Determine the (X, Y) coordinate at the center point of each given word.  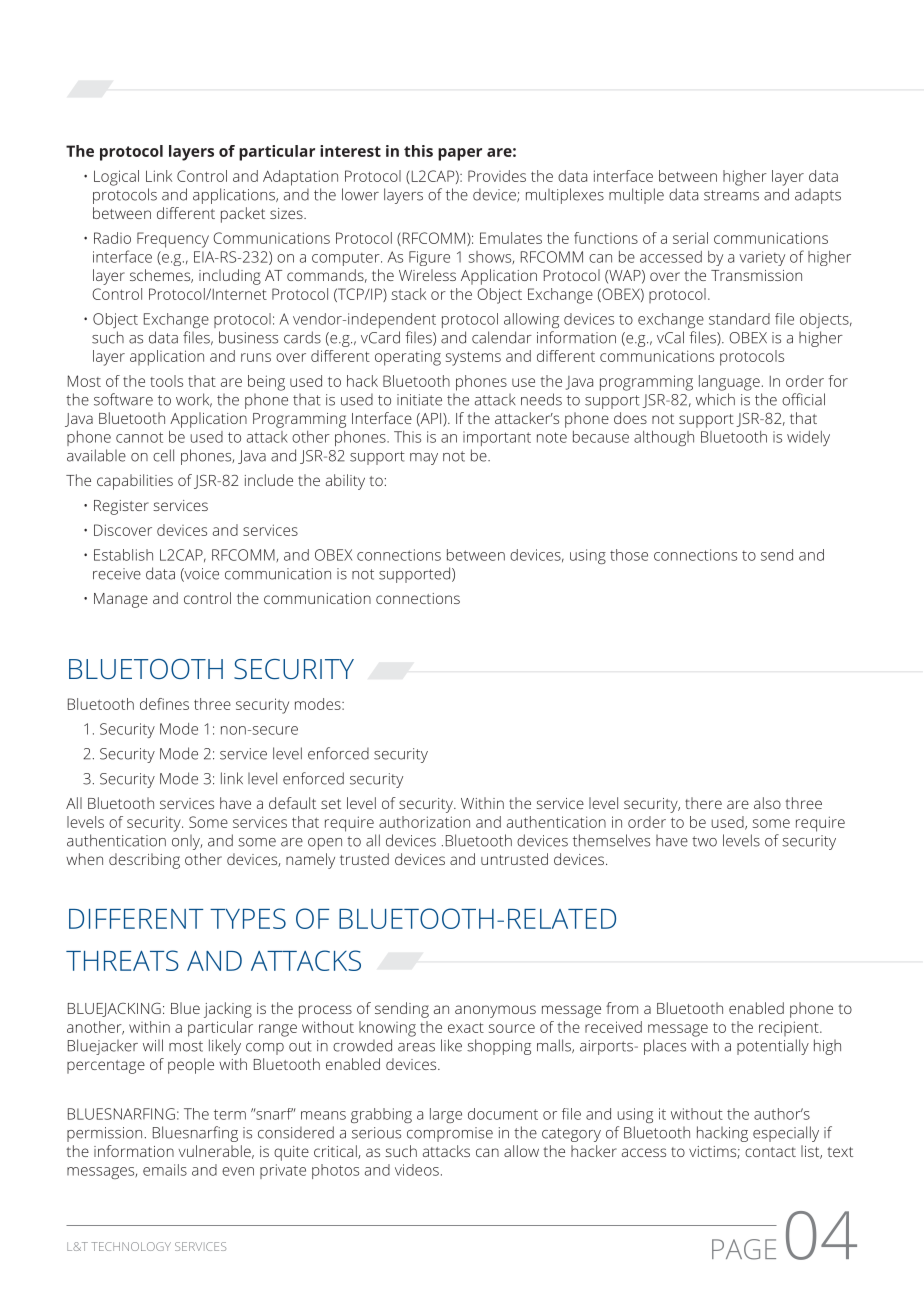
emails (165, 1170)
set (331, 804)
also (767, 803)
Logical (116, 178)
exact (466, 1028)
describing (144, 861)
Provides (497, 176)
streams (731, 195)
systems (473, 359)
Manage (121, 600)
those (629, 555)
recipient (790, 1028)
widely (808, 438)
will (153, 1045)
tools (166, 381)
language (729, 383)
